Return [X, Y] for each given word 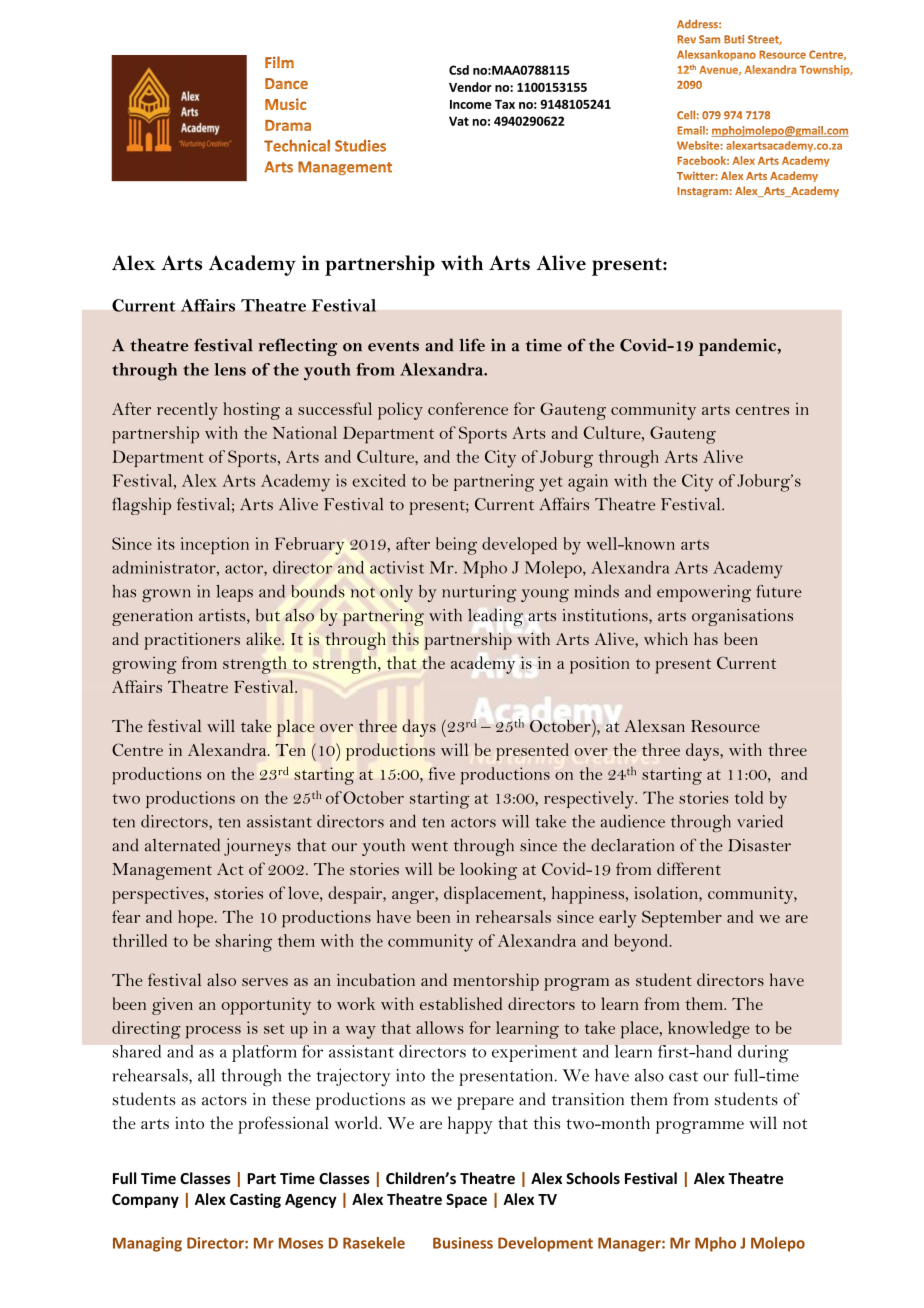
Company [145, 1201]
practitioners [192, 641]
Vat [459, 121]
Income [471, 104]
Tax [505, 104]
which [666, 638]
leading [495, 617]
